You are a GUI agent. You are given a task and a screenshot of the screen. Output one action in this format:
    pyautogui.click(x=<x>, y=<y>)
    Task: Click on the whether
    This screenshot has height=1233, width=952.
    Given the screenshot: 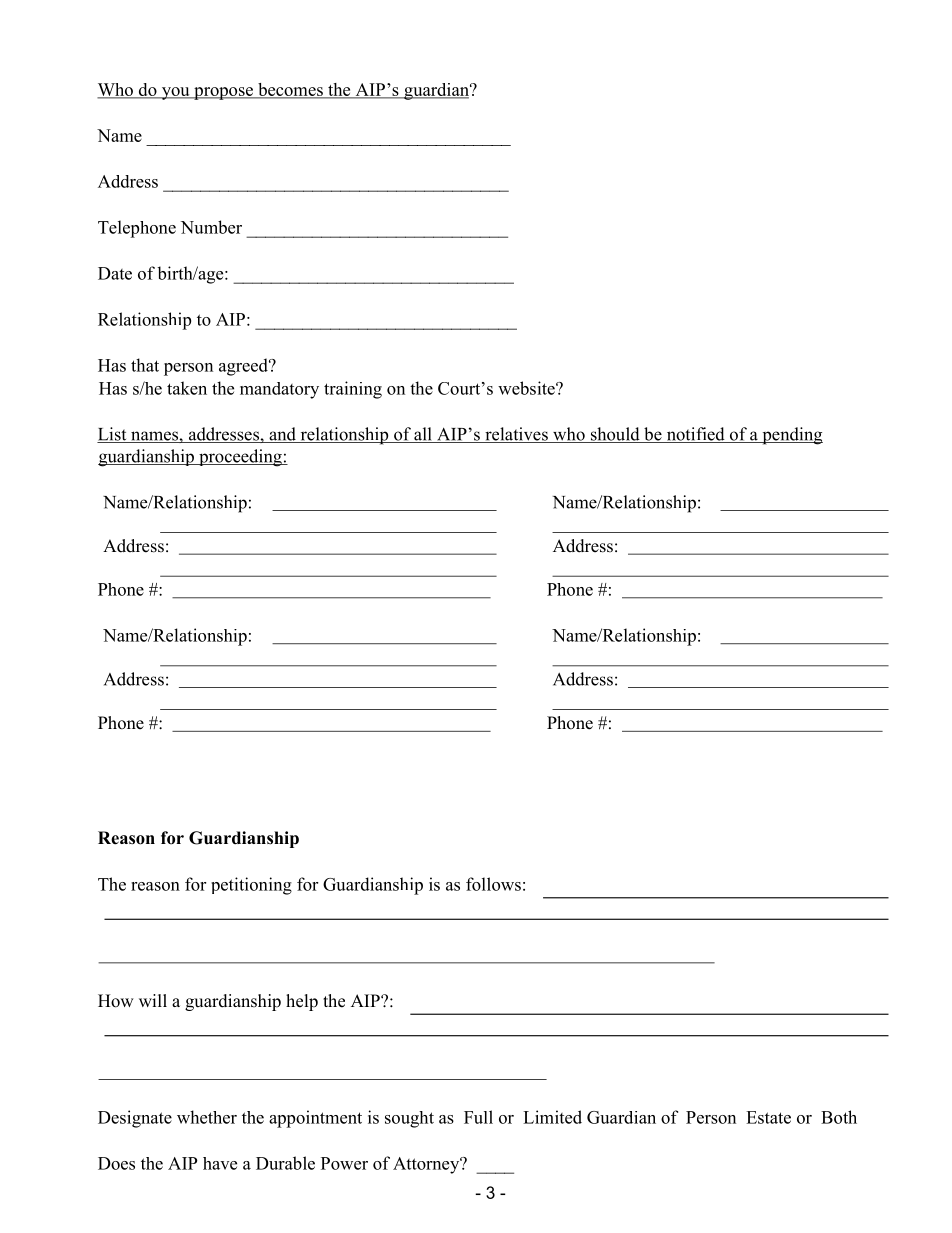 What is the action you would take?
    pyautogui.click(x=207, y=1117)
